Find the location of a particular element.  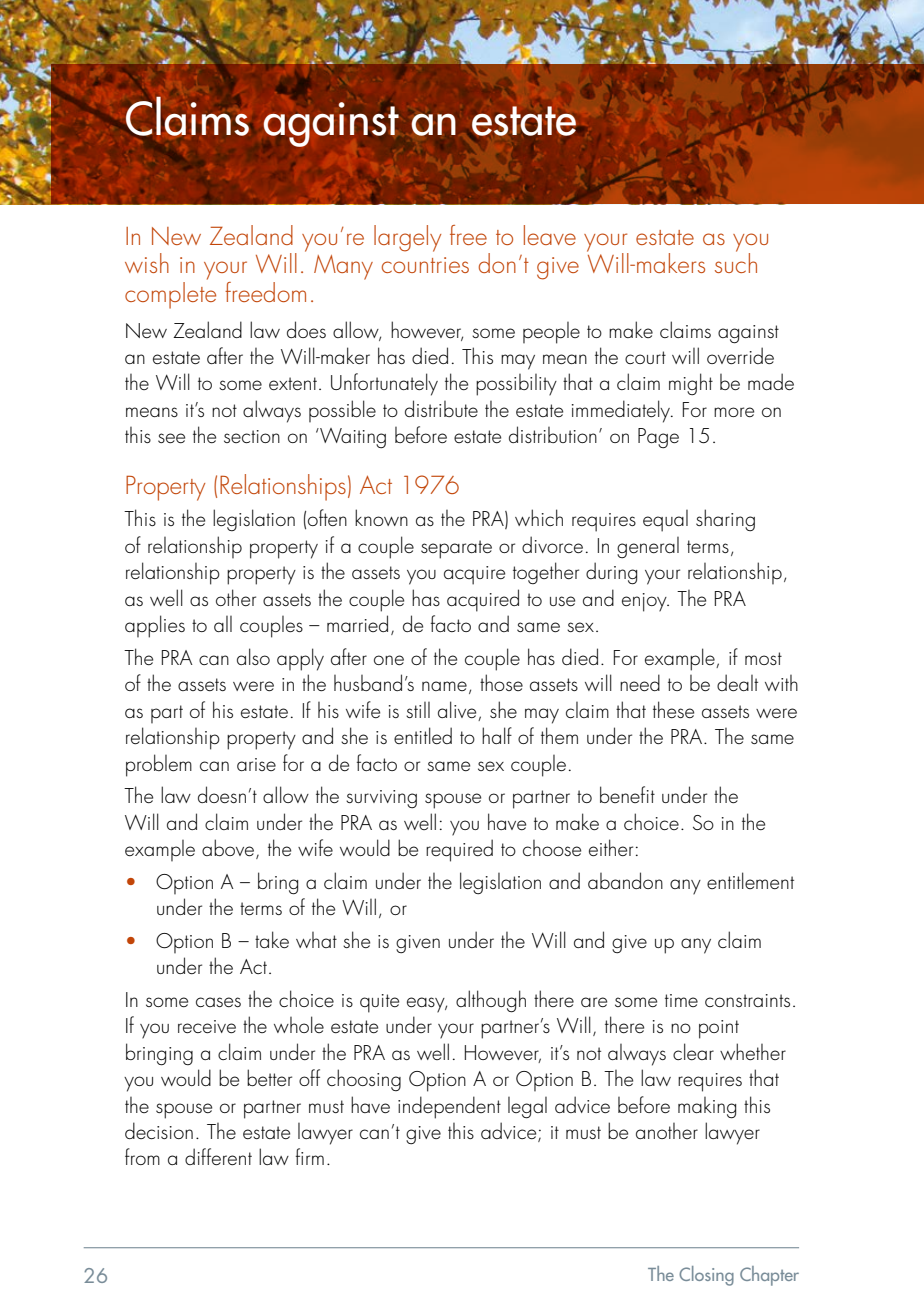

different is located at coordinates (218, 1156).
